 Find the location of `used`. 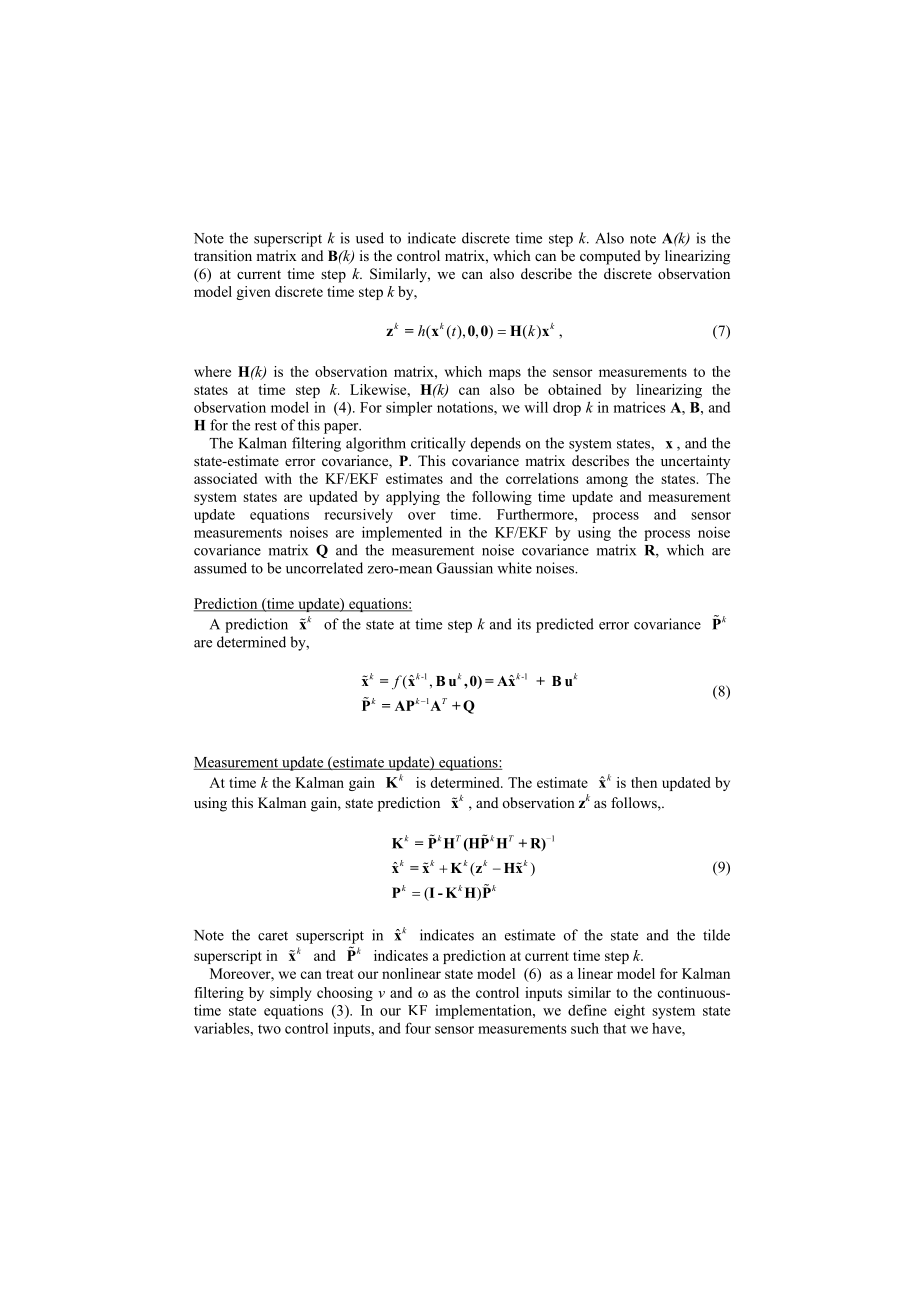

used is located at coordinates (370, 238).
